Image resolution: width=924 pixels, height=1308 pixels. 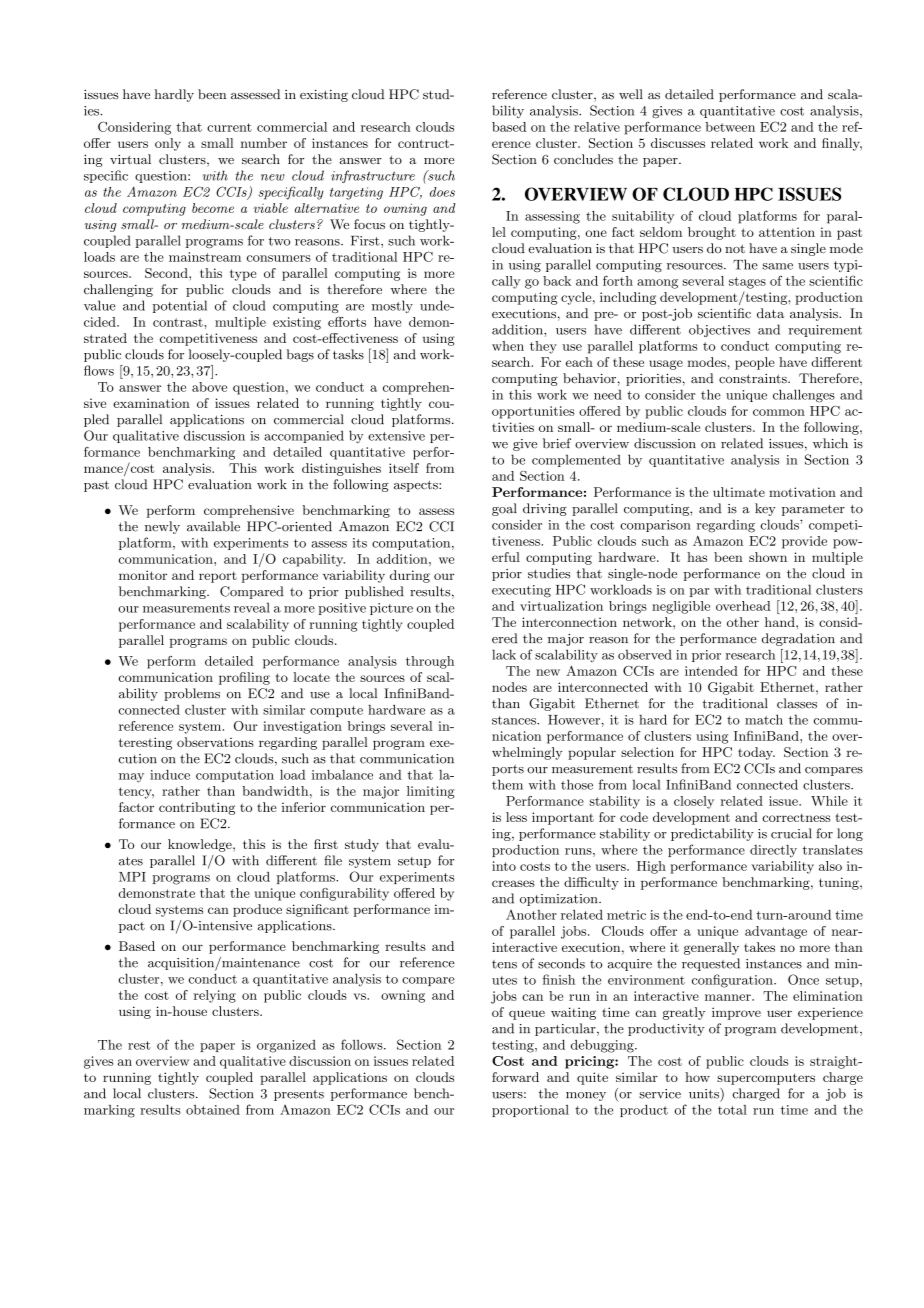 I want to click on does, so click(x=442, y=192).
